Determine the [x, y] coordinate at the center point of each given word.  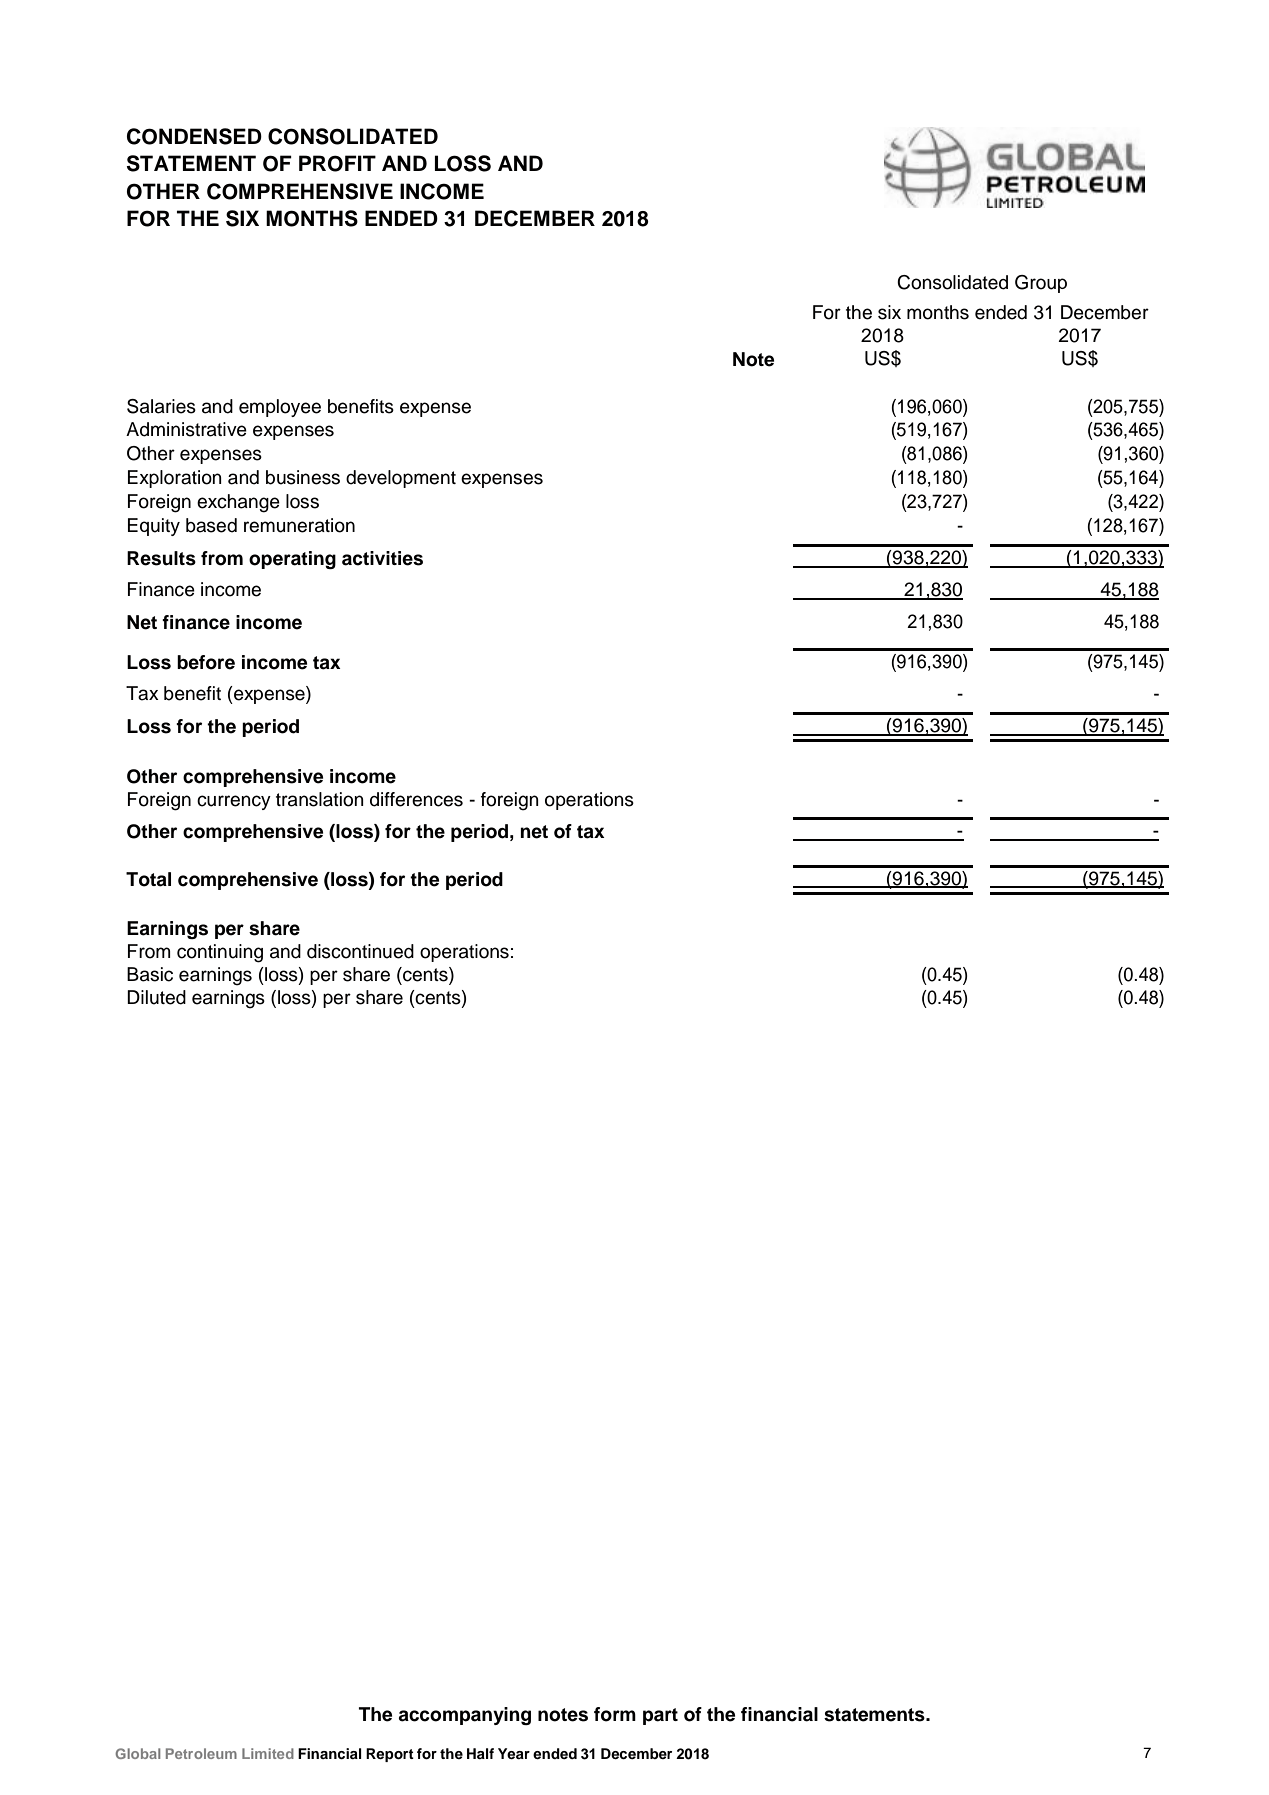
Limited [268, 1753]
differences [416, 799]
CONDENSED [194, 136]
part [660, 1716]
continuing [220, 953]
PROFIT [337, 163]
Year [514, 1753]
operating [292, 560]
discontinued [360, 951]
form [615, 1714]
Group [1041, 284]
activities [382, 558]
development [401, 479]
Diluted [156, 997]
